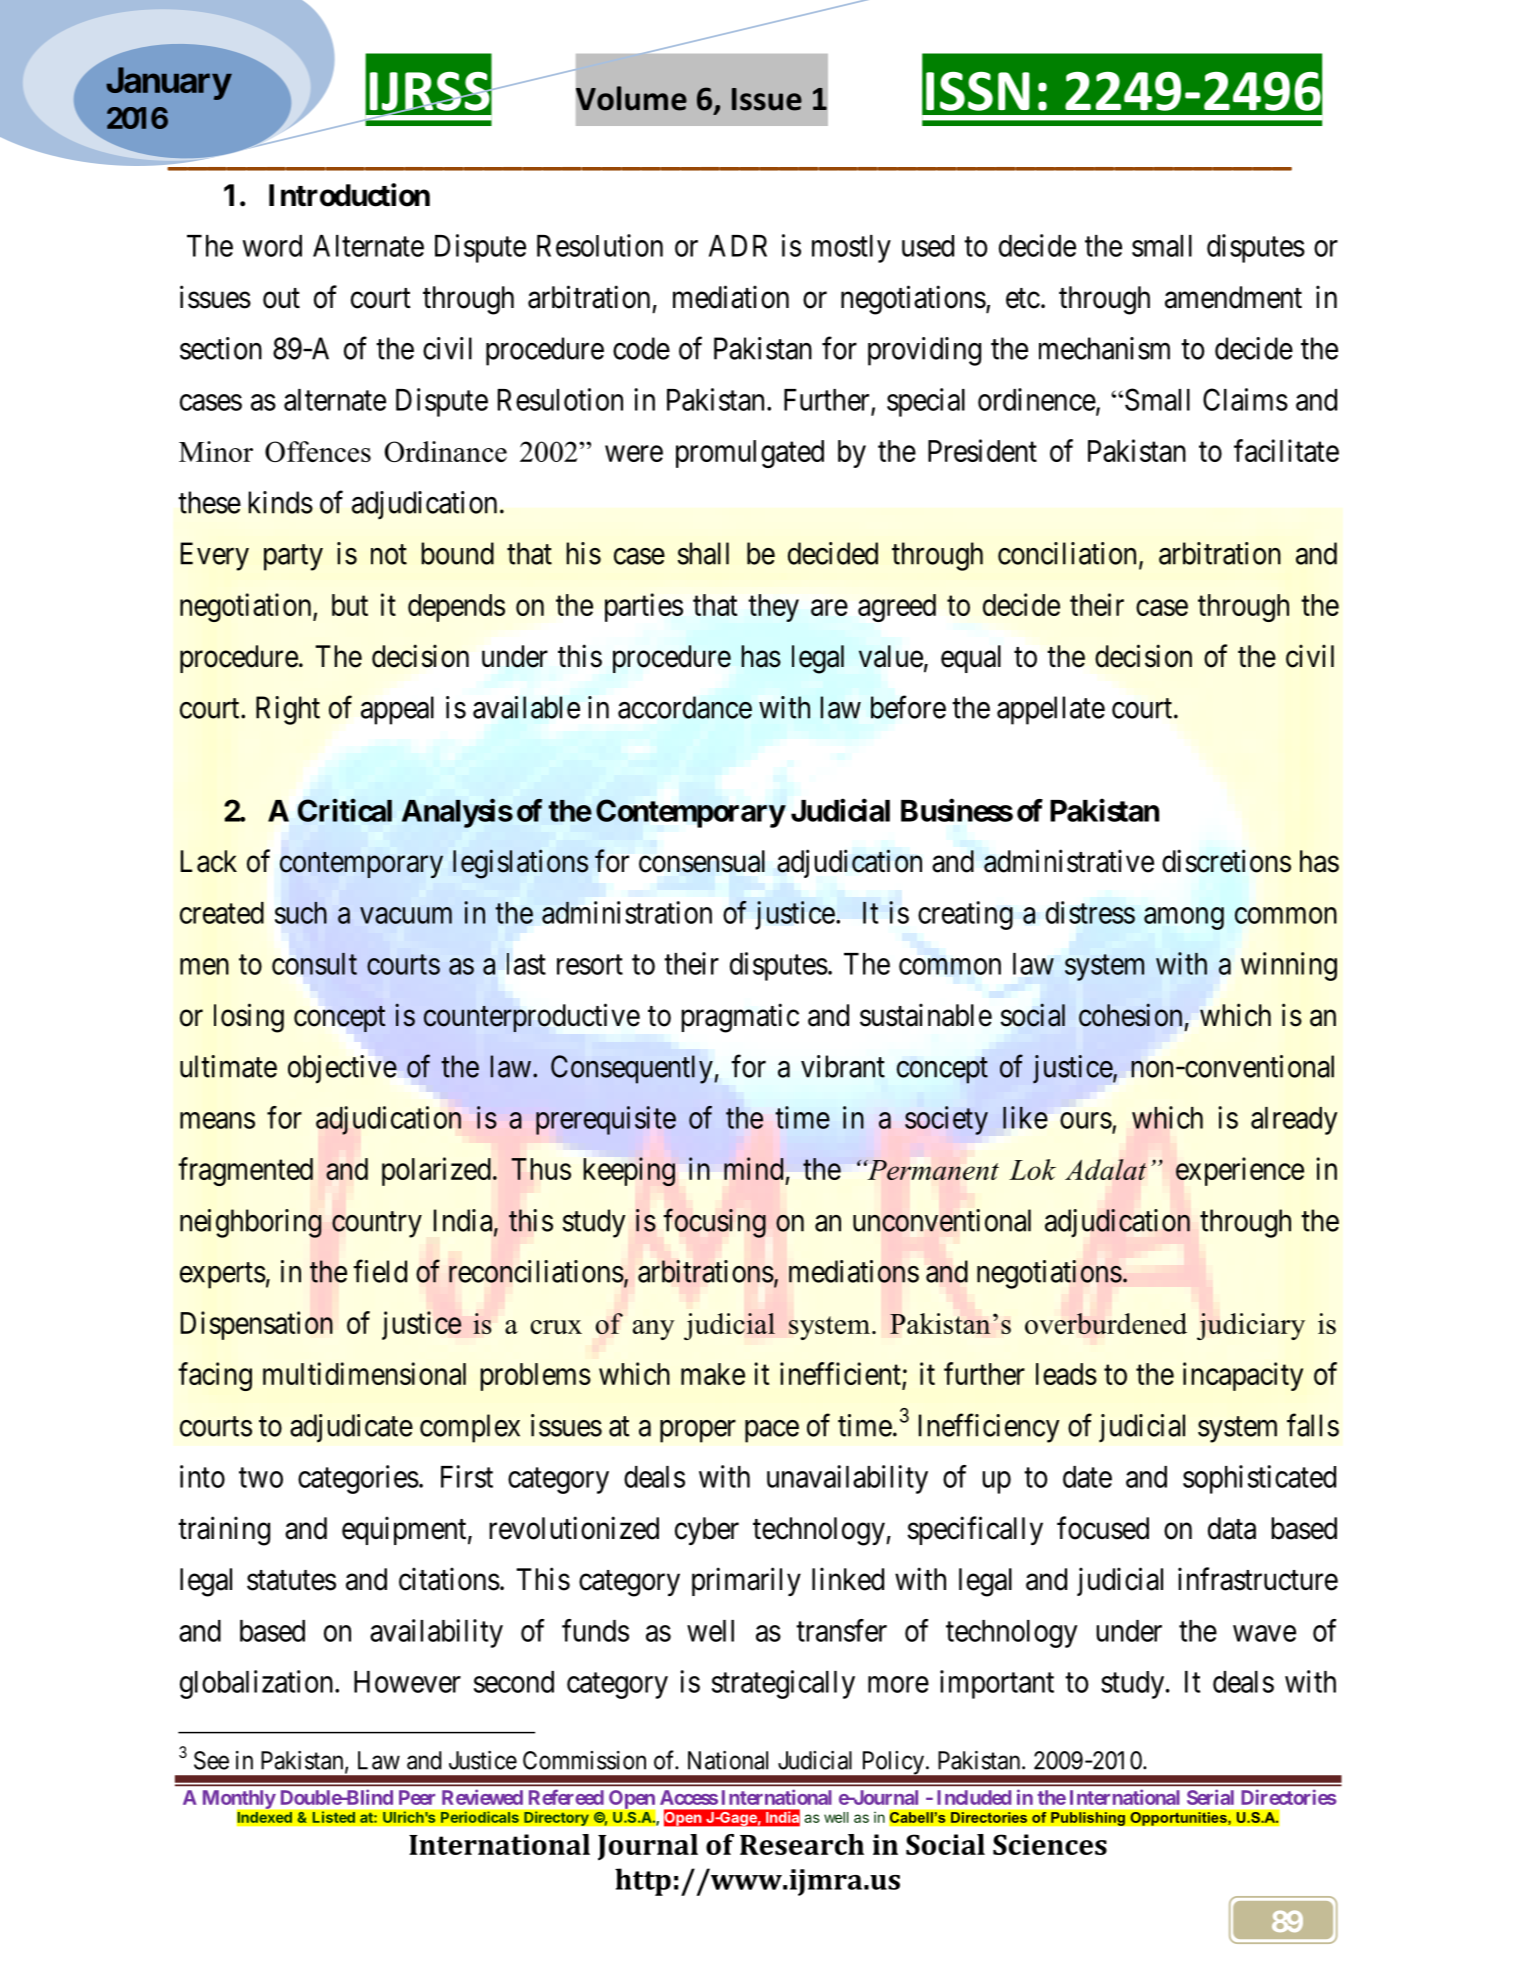 Image resolution: width=1516 pixels, height=1962 pixels. Describe the element at coordinates (1106, 1169) in the screenshot. I see `Adalat` at that location.
